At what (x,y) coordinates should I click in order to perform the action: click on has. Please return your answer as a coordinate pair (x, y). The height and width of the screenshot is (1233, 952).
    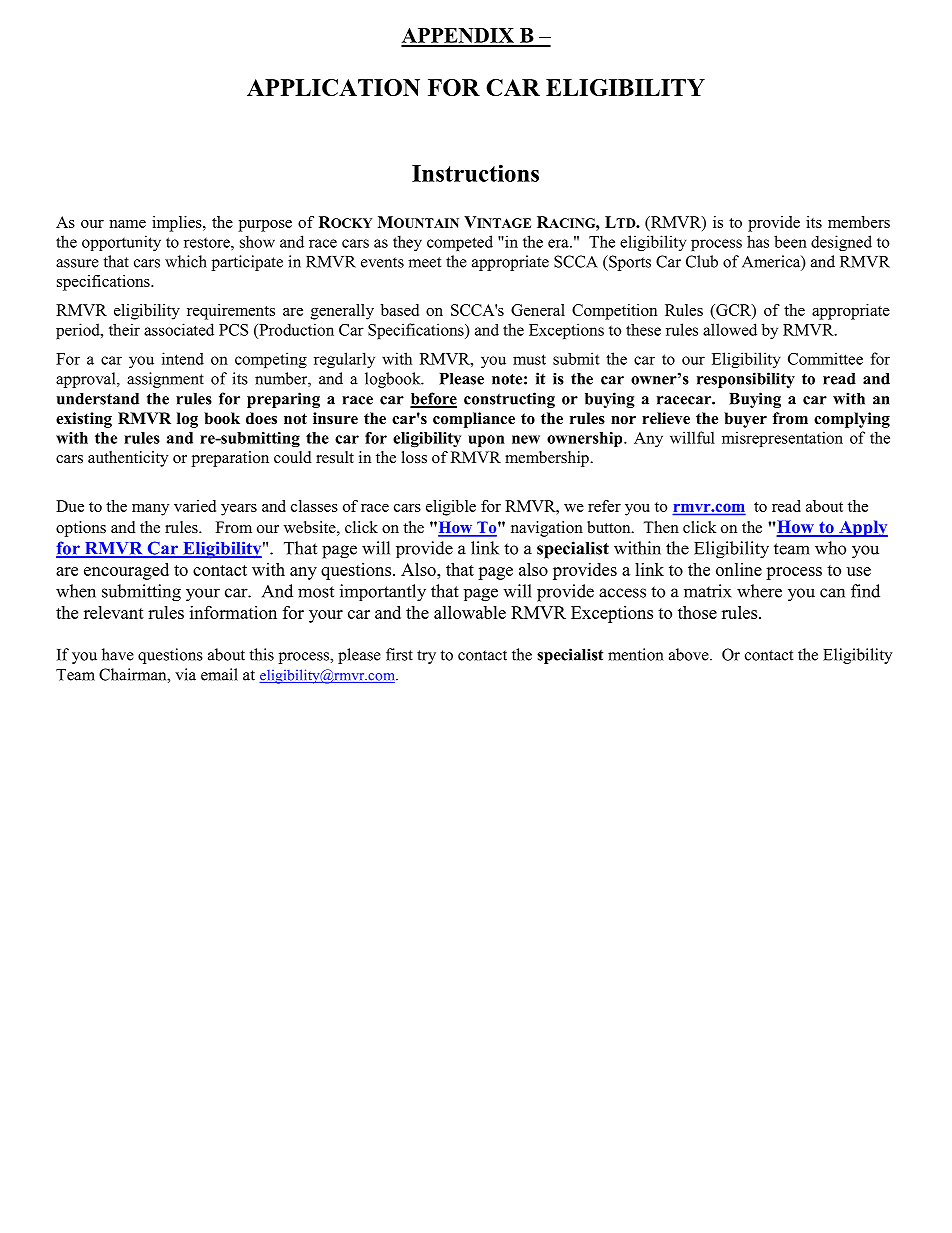
    Looking at the image, I should click on (758, 241).
